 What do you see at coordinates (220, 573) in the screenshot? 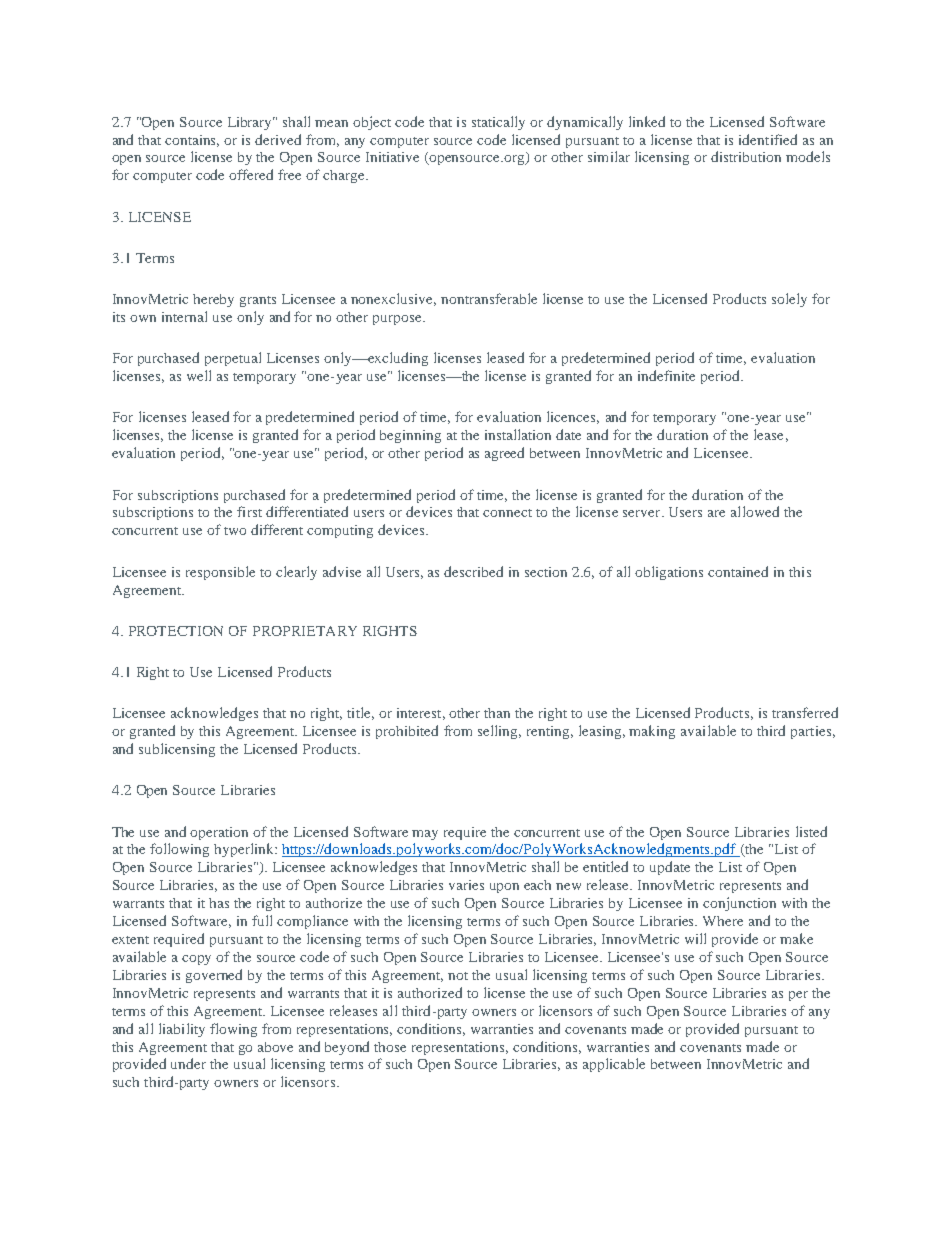
I see `responsible` at bounding box center [220, 573].
